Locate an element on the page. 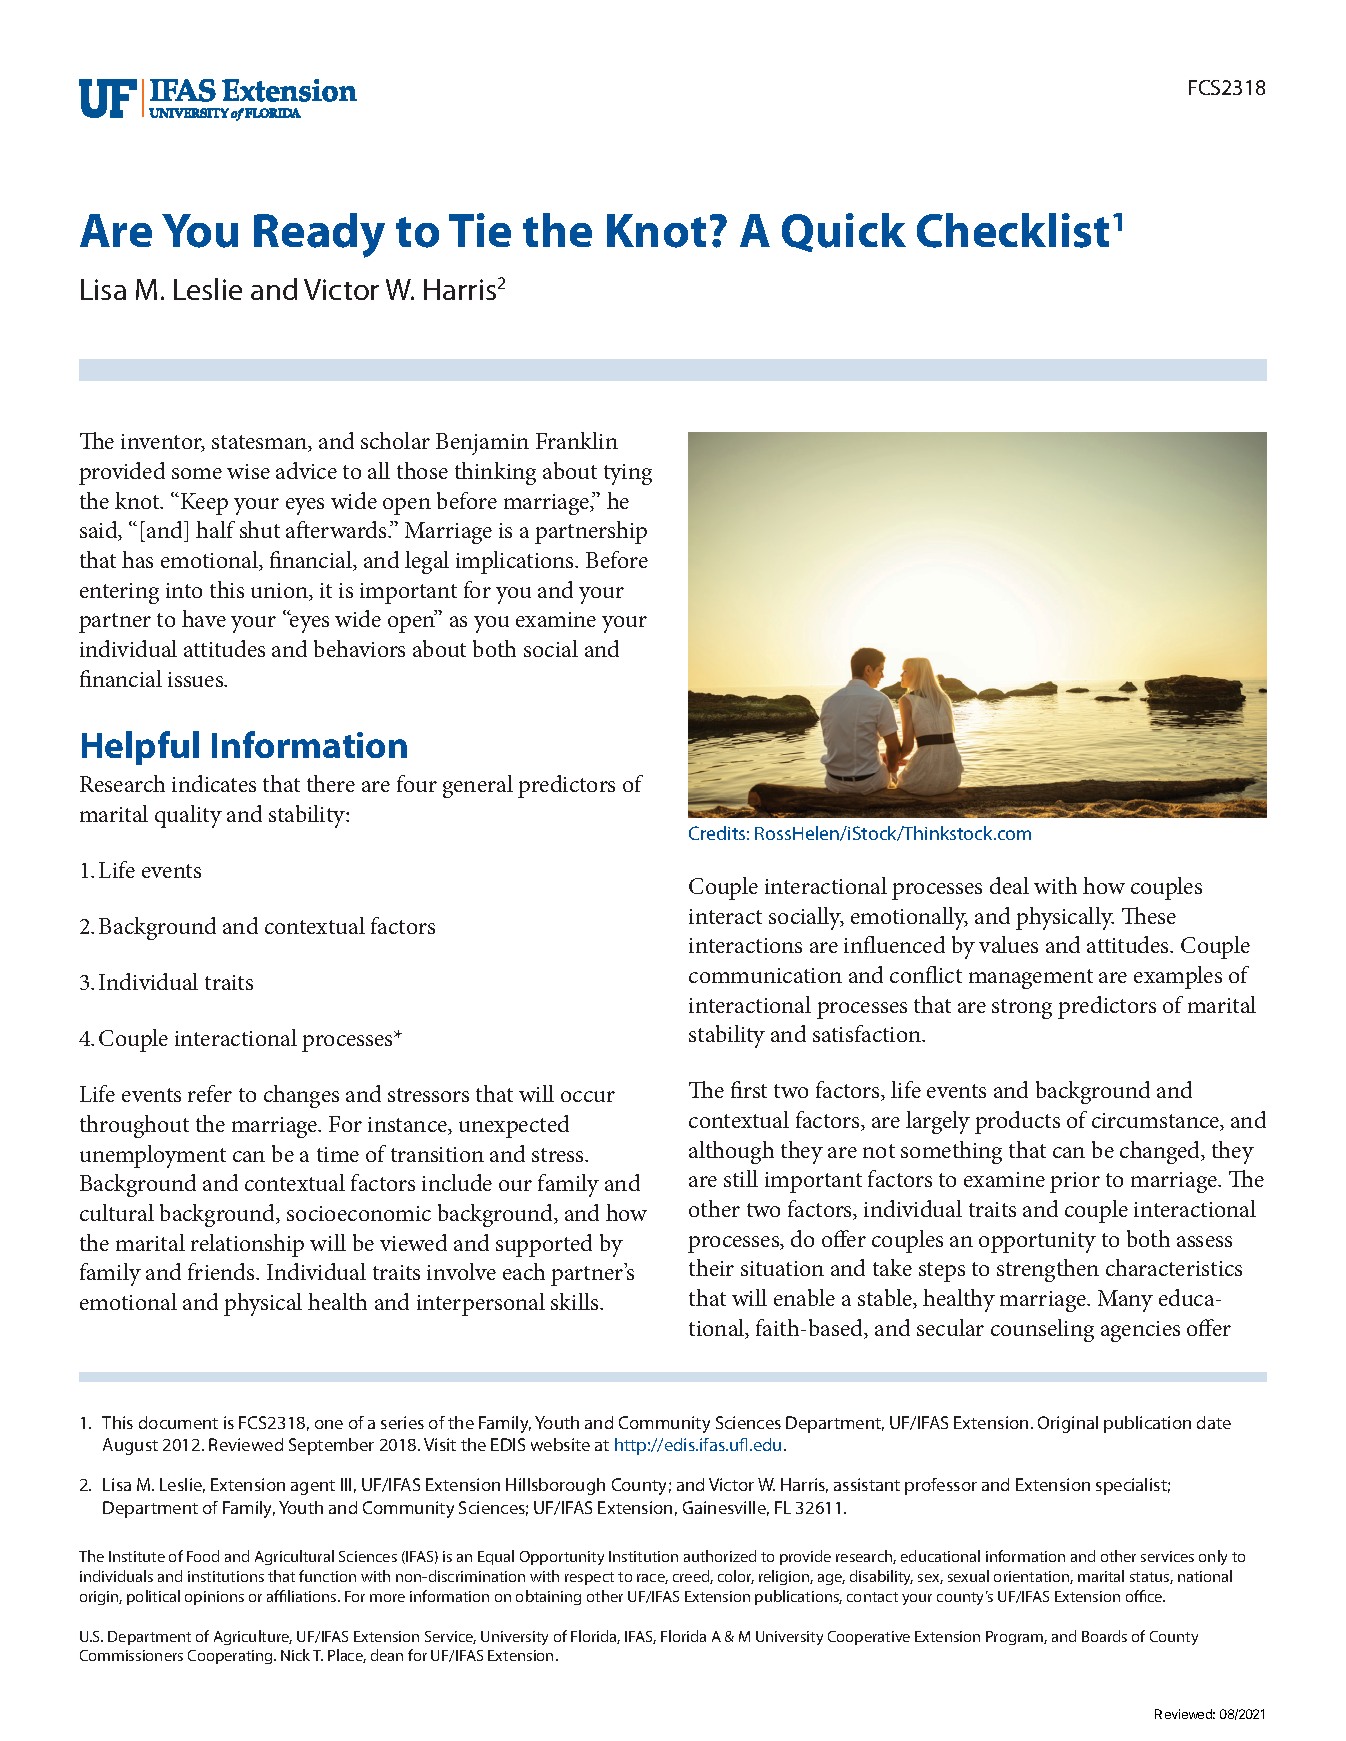 The height and width of the document is (1741, 1346). quality is located at coordinates (188, 816).
